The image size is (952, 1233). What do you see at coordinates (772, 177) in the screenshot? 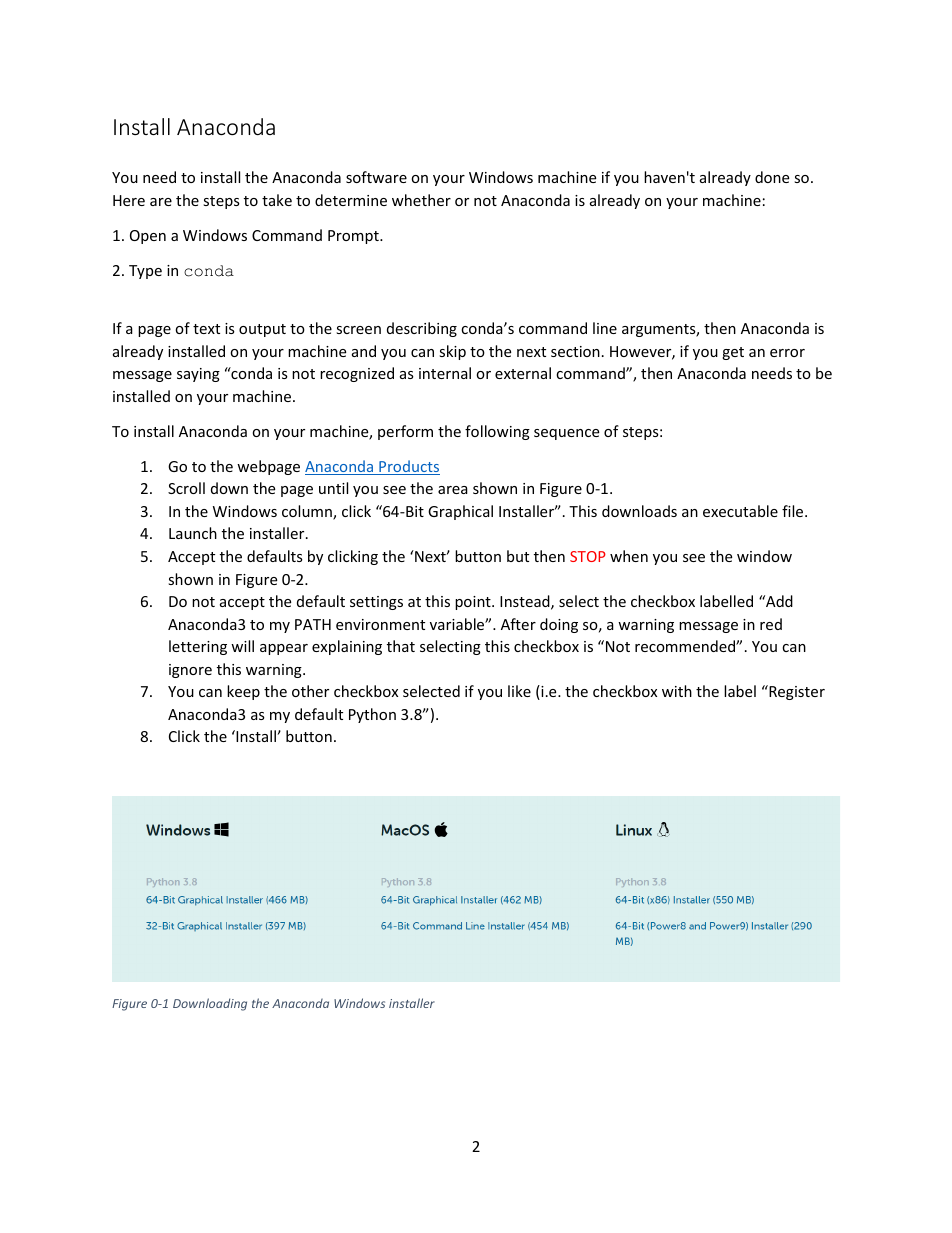
I see `done` at bounding box center [772, 177].
